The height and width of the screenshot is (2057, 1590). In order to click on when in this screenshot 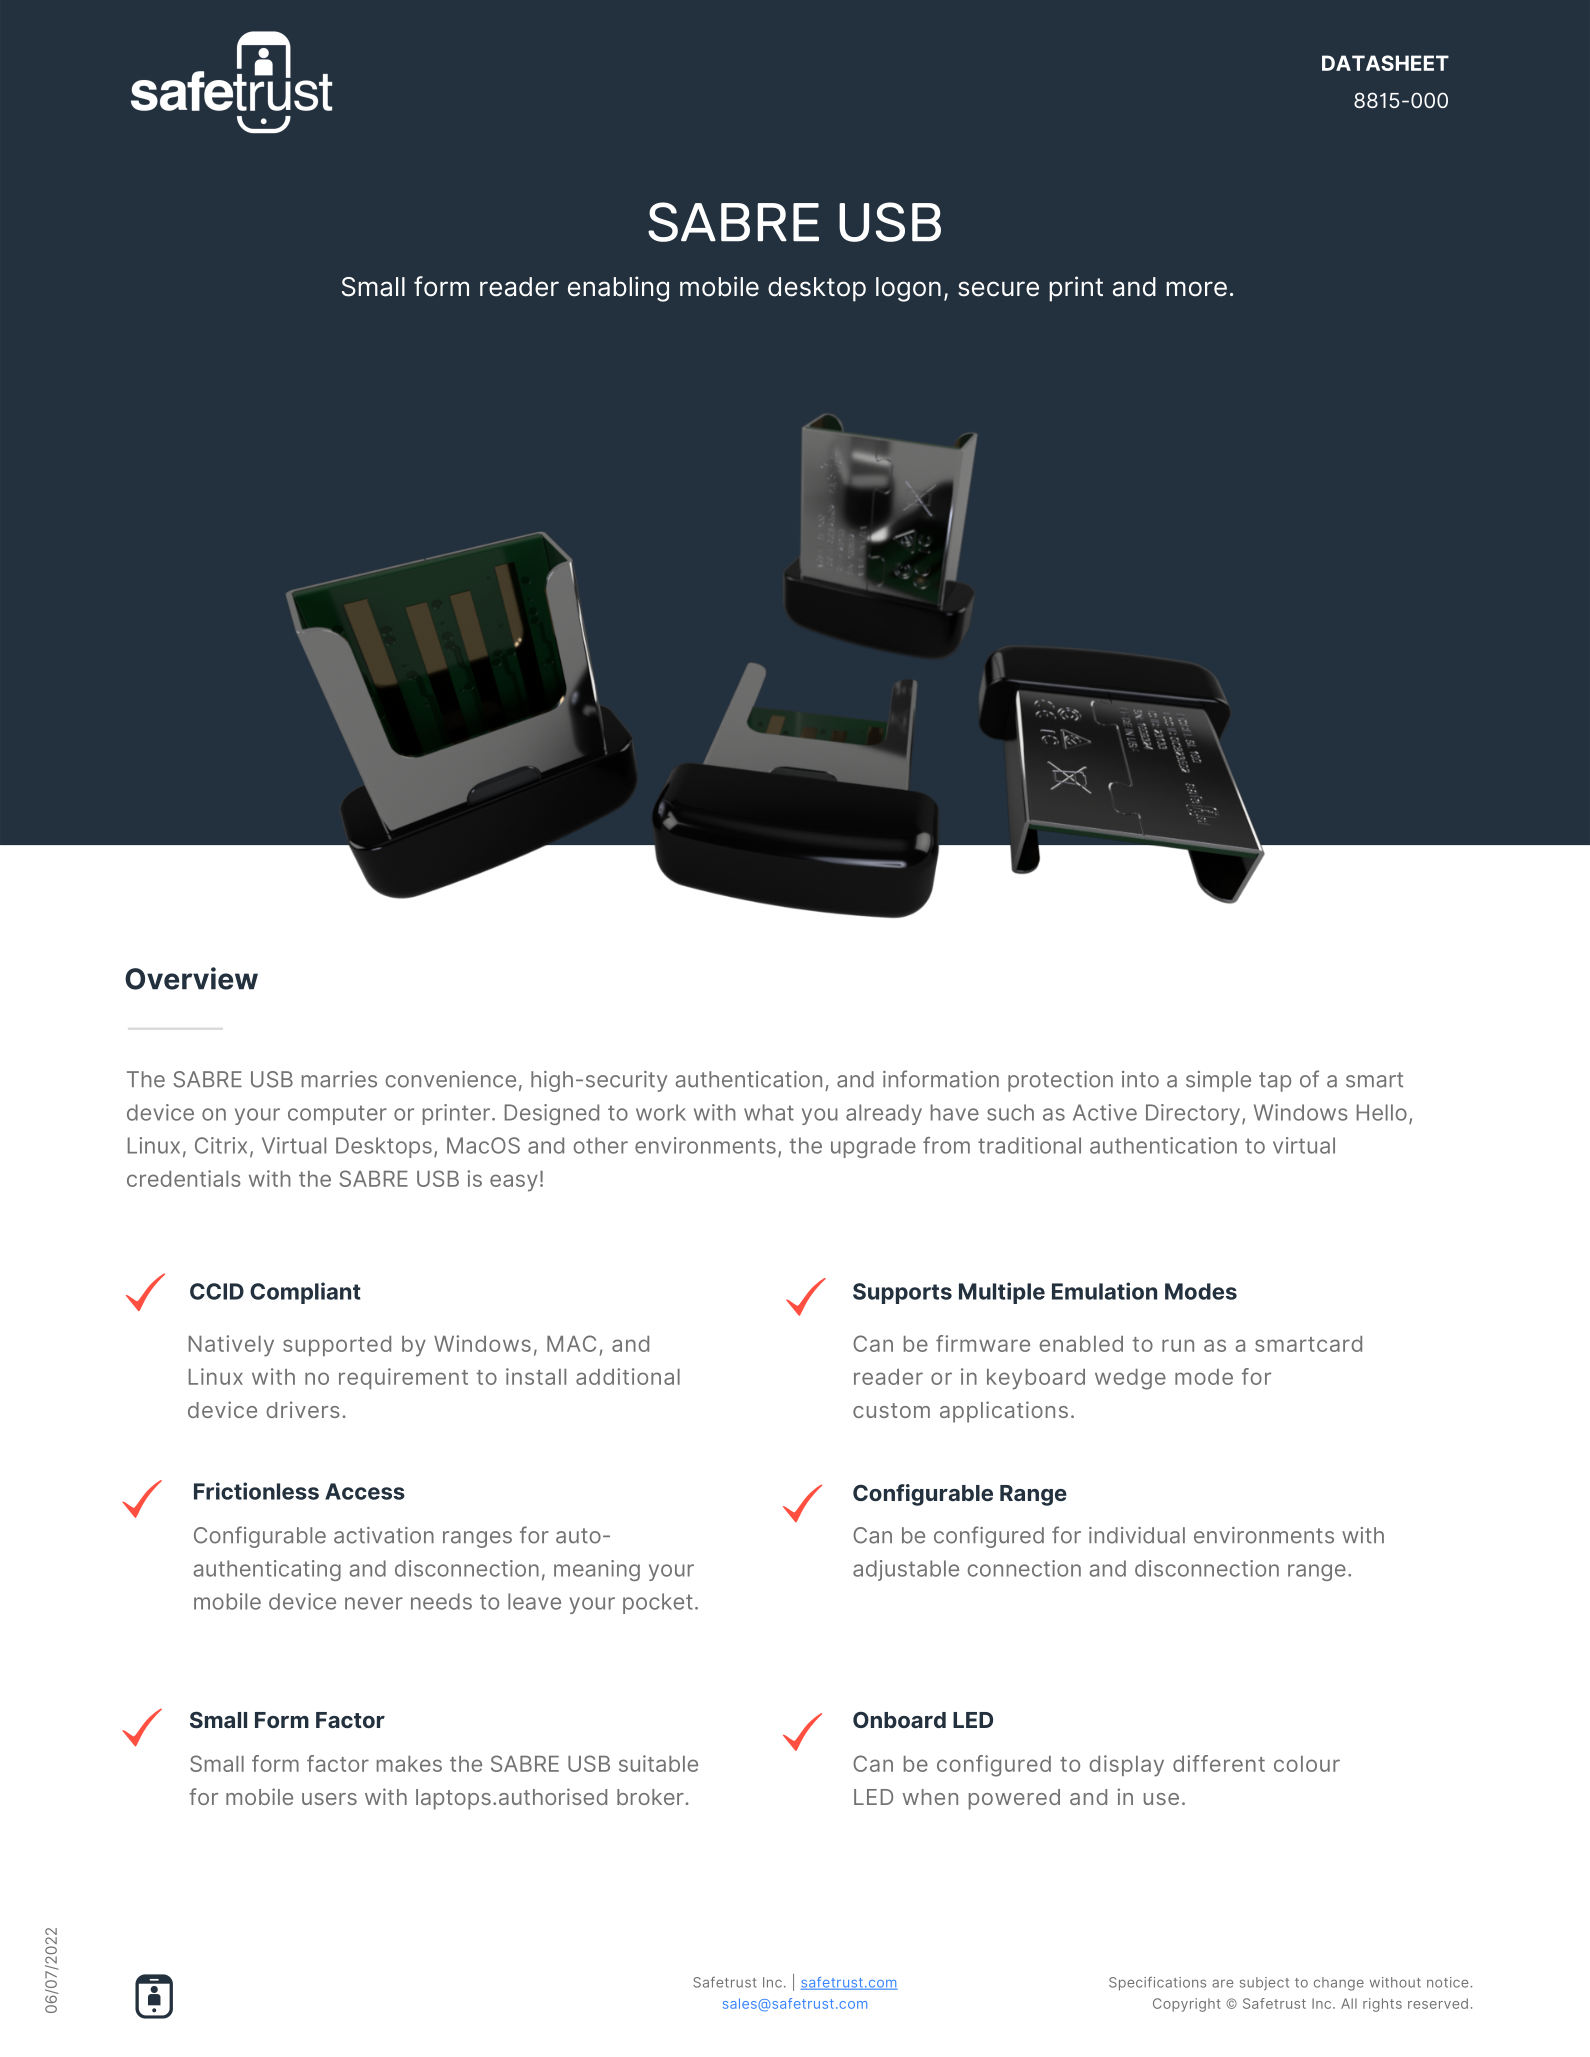, I will do `click(930, 1797)`.
